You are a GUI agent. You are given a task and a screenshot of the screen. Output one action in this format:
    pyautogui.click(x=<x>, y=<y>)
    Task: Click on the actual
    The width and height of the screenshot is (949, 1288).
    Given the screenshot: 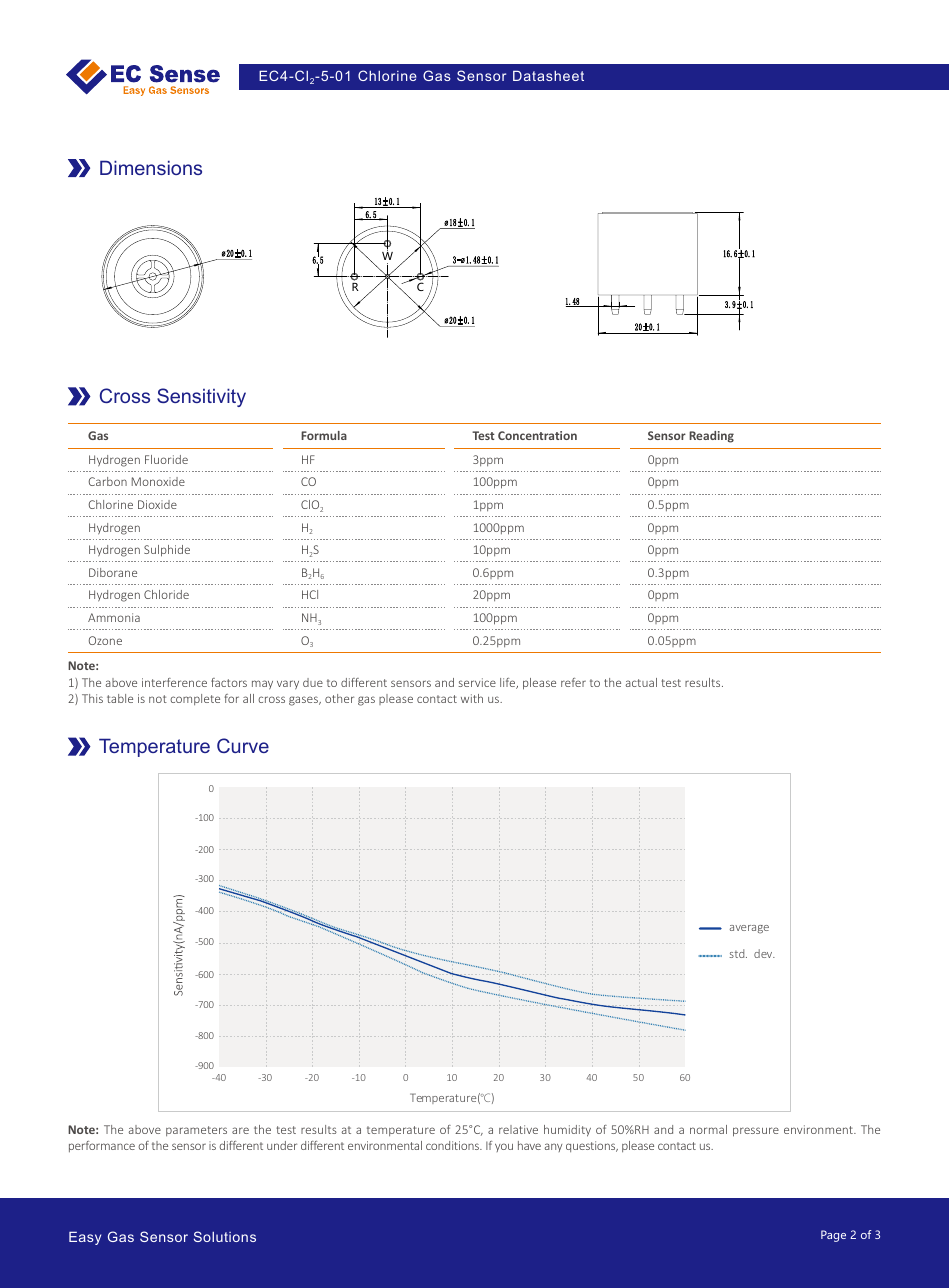 What is the action you would take?
    pyautogui.click(x=641, y=682)
